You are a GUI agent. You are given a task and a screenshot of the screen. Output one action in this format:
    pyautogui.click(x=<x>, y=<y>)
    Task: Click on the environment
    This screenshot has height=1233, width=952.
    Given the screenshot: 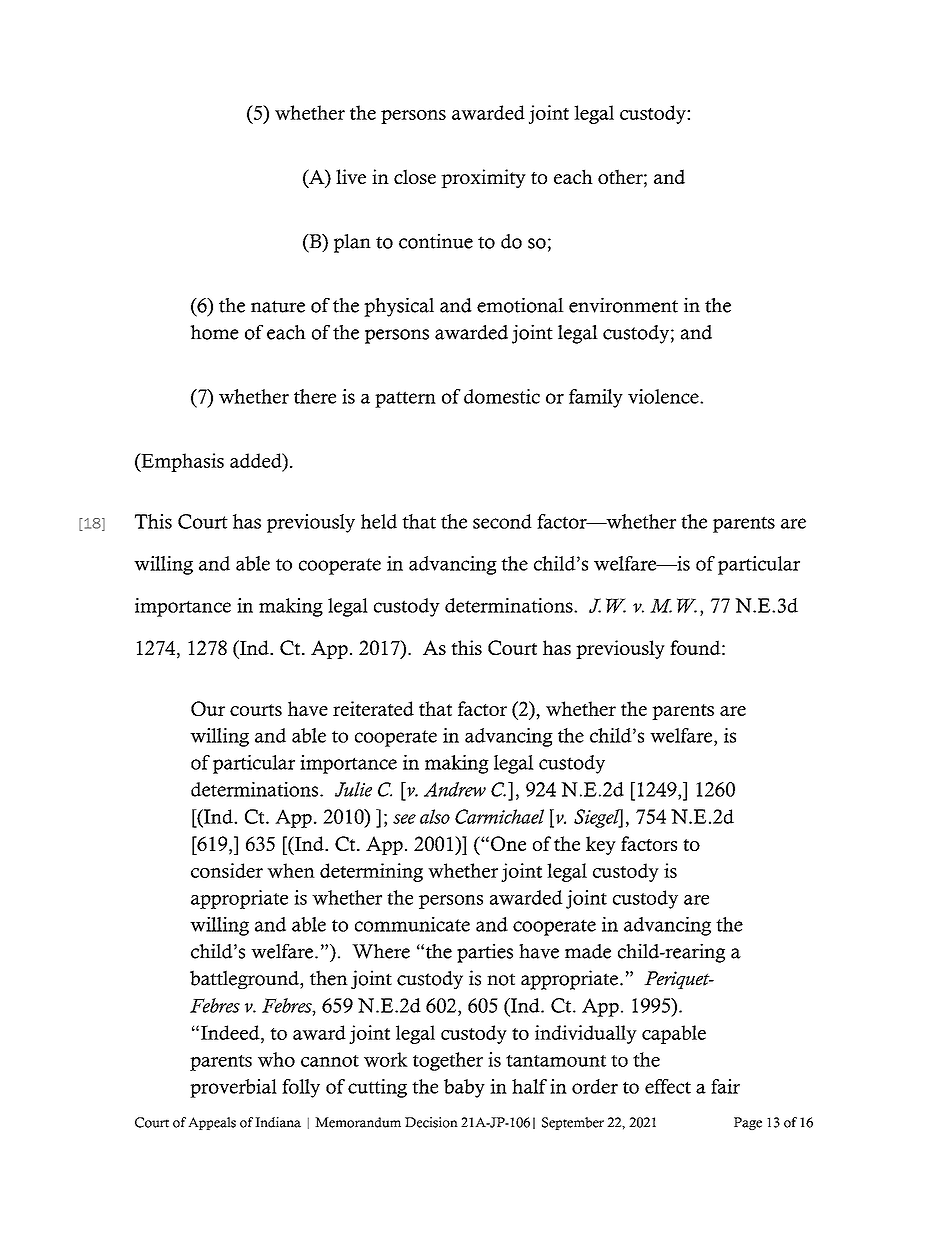 What is the action you would take?
    pyautogui.click(x=623, y=305)
